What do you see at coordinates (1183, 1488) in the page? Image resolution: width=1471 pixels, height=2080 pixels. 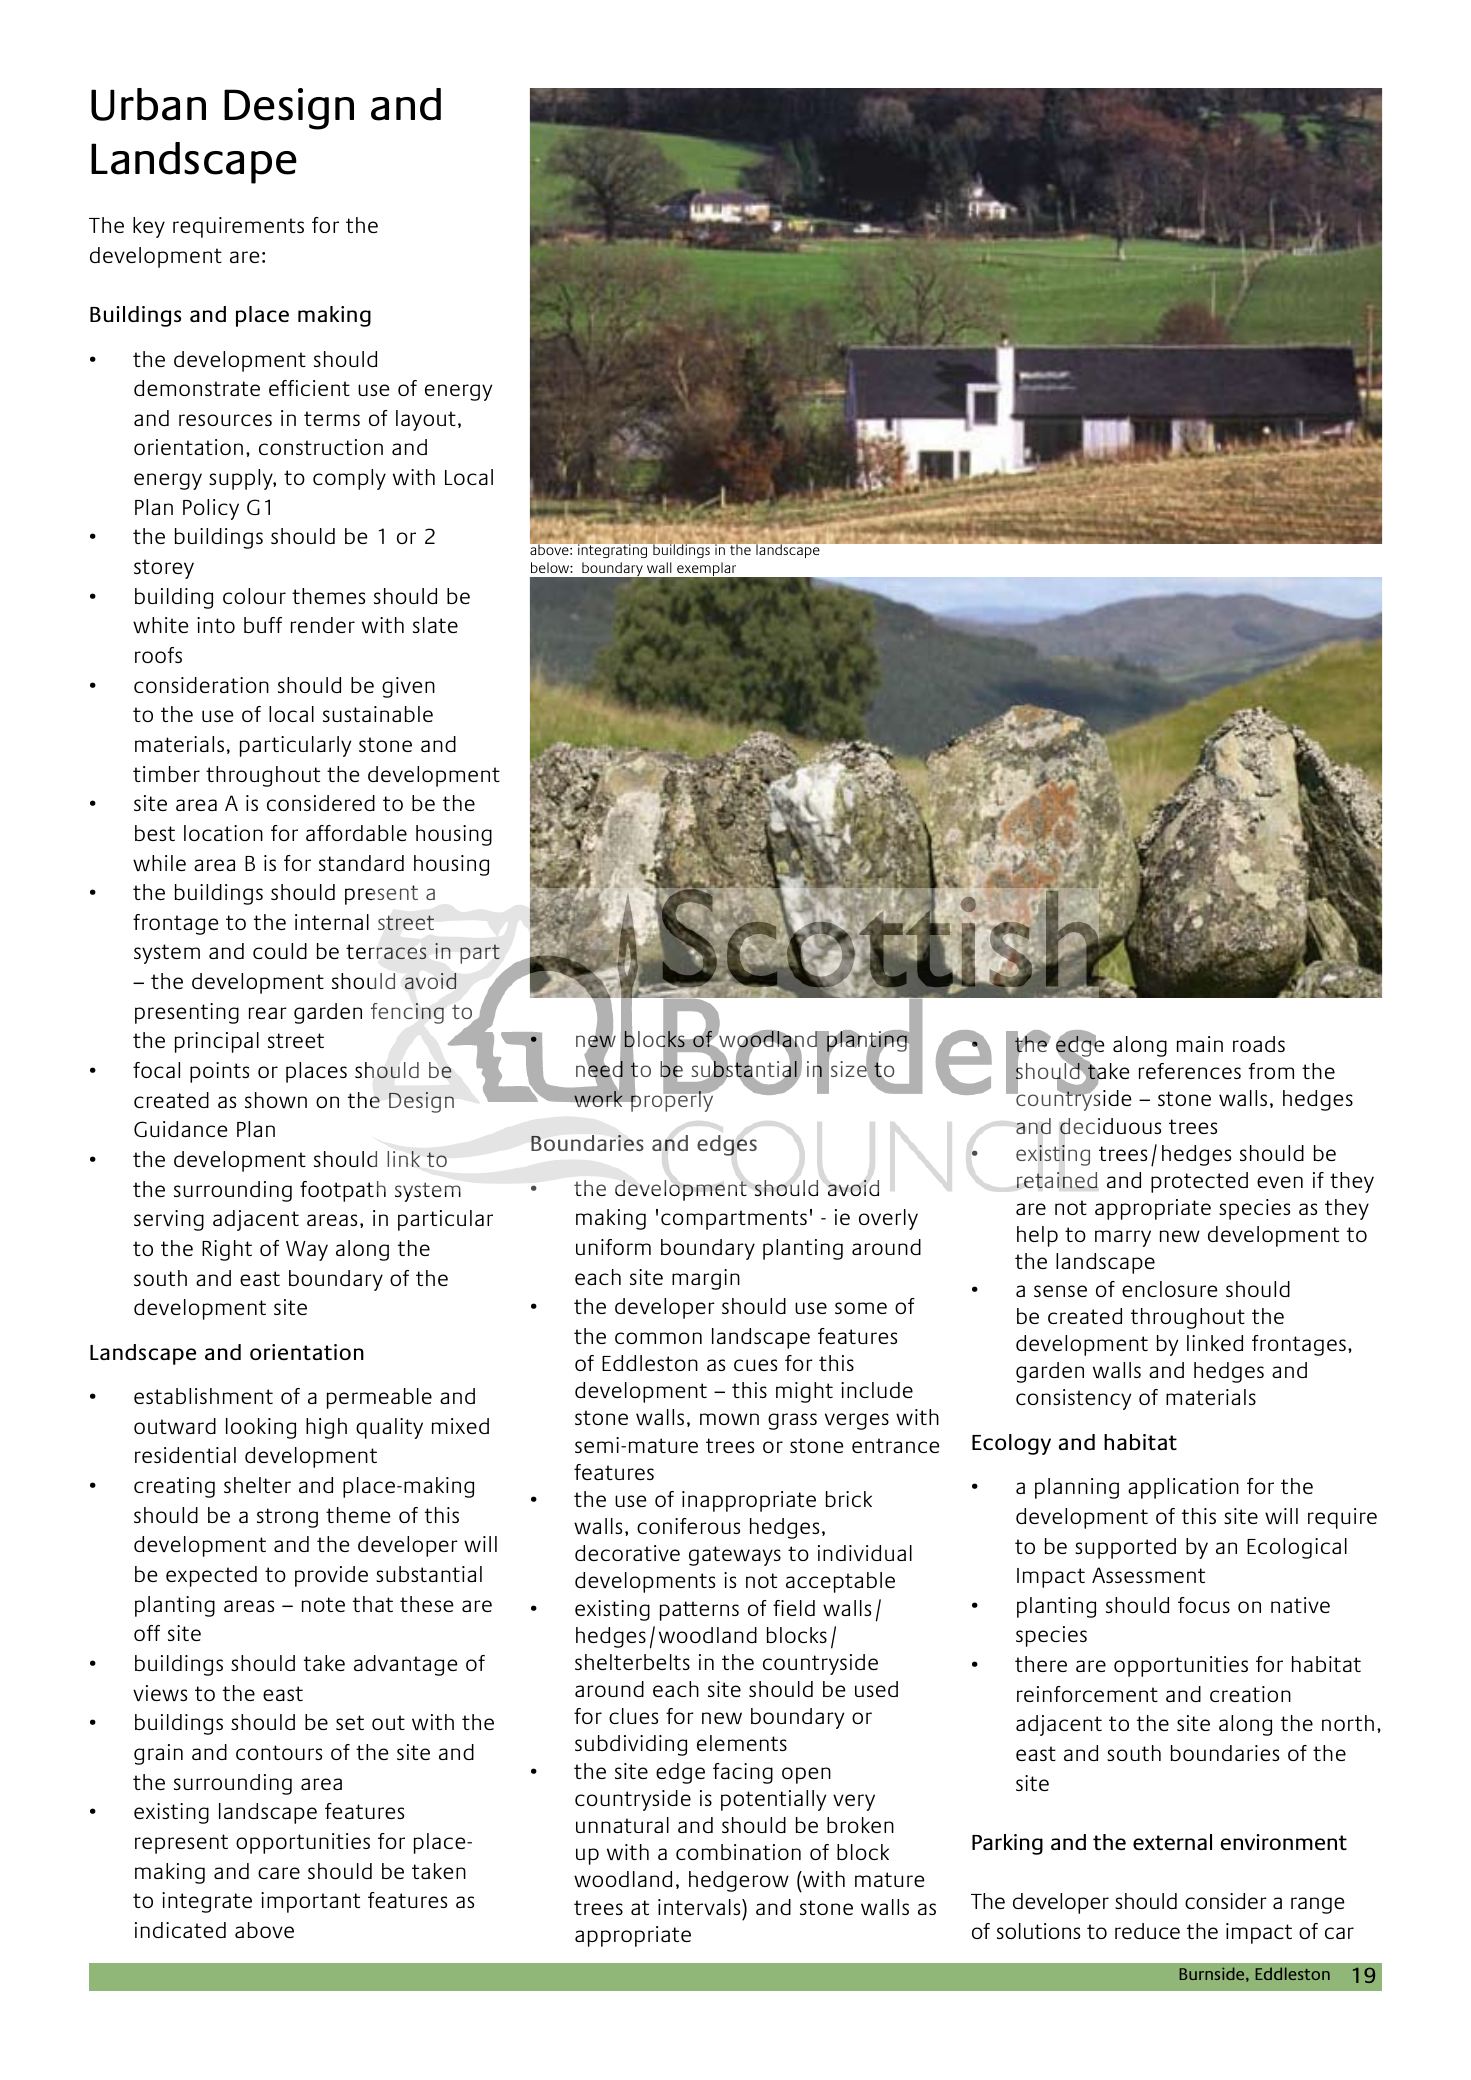 I see `application` at bounding box center [1183, 1488].
